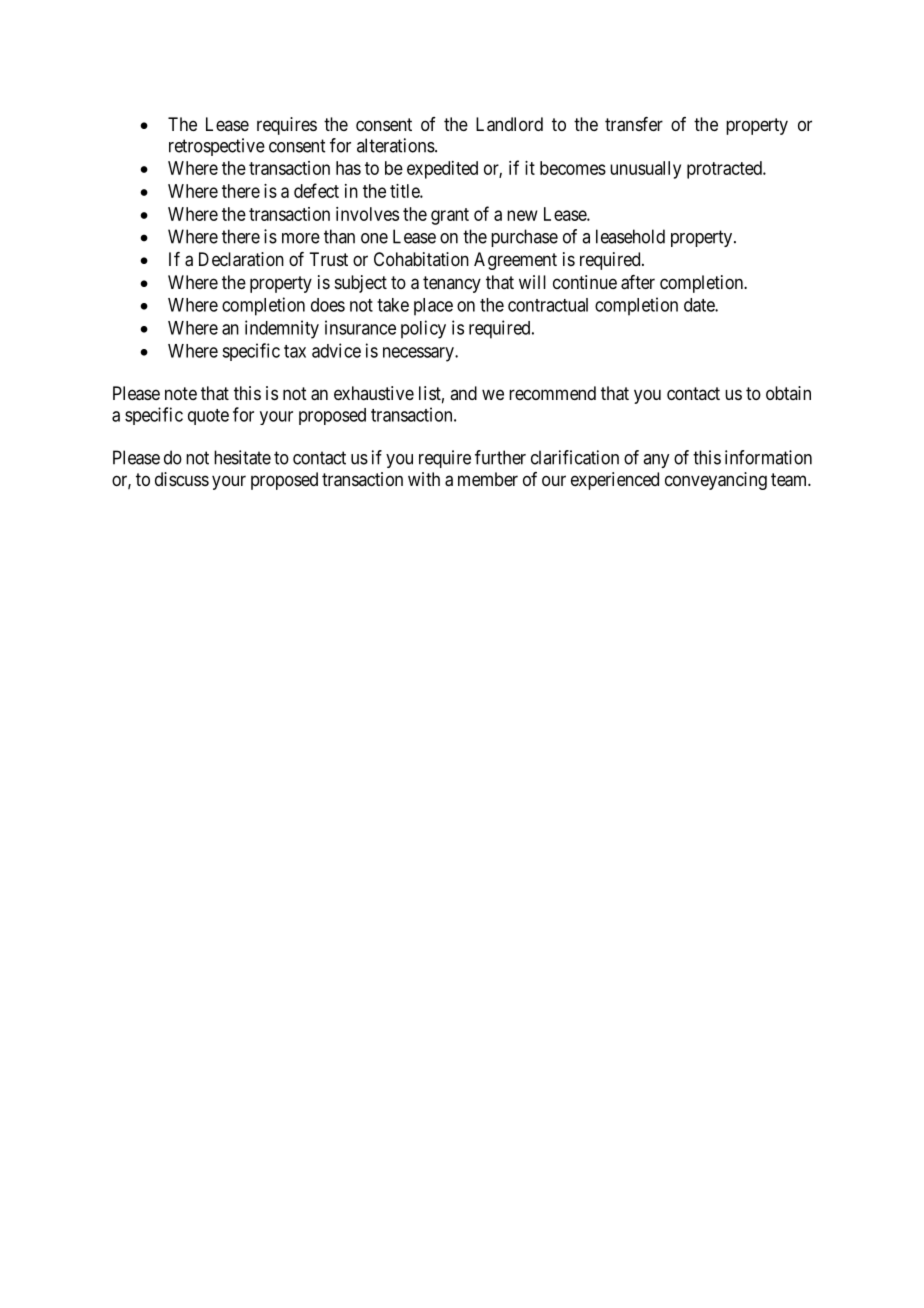  What do you see at coordinates (433, 307) in the image?
I see `place` at bounding box center [433, 307].
